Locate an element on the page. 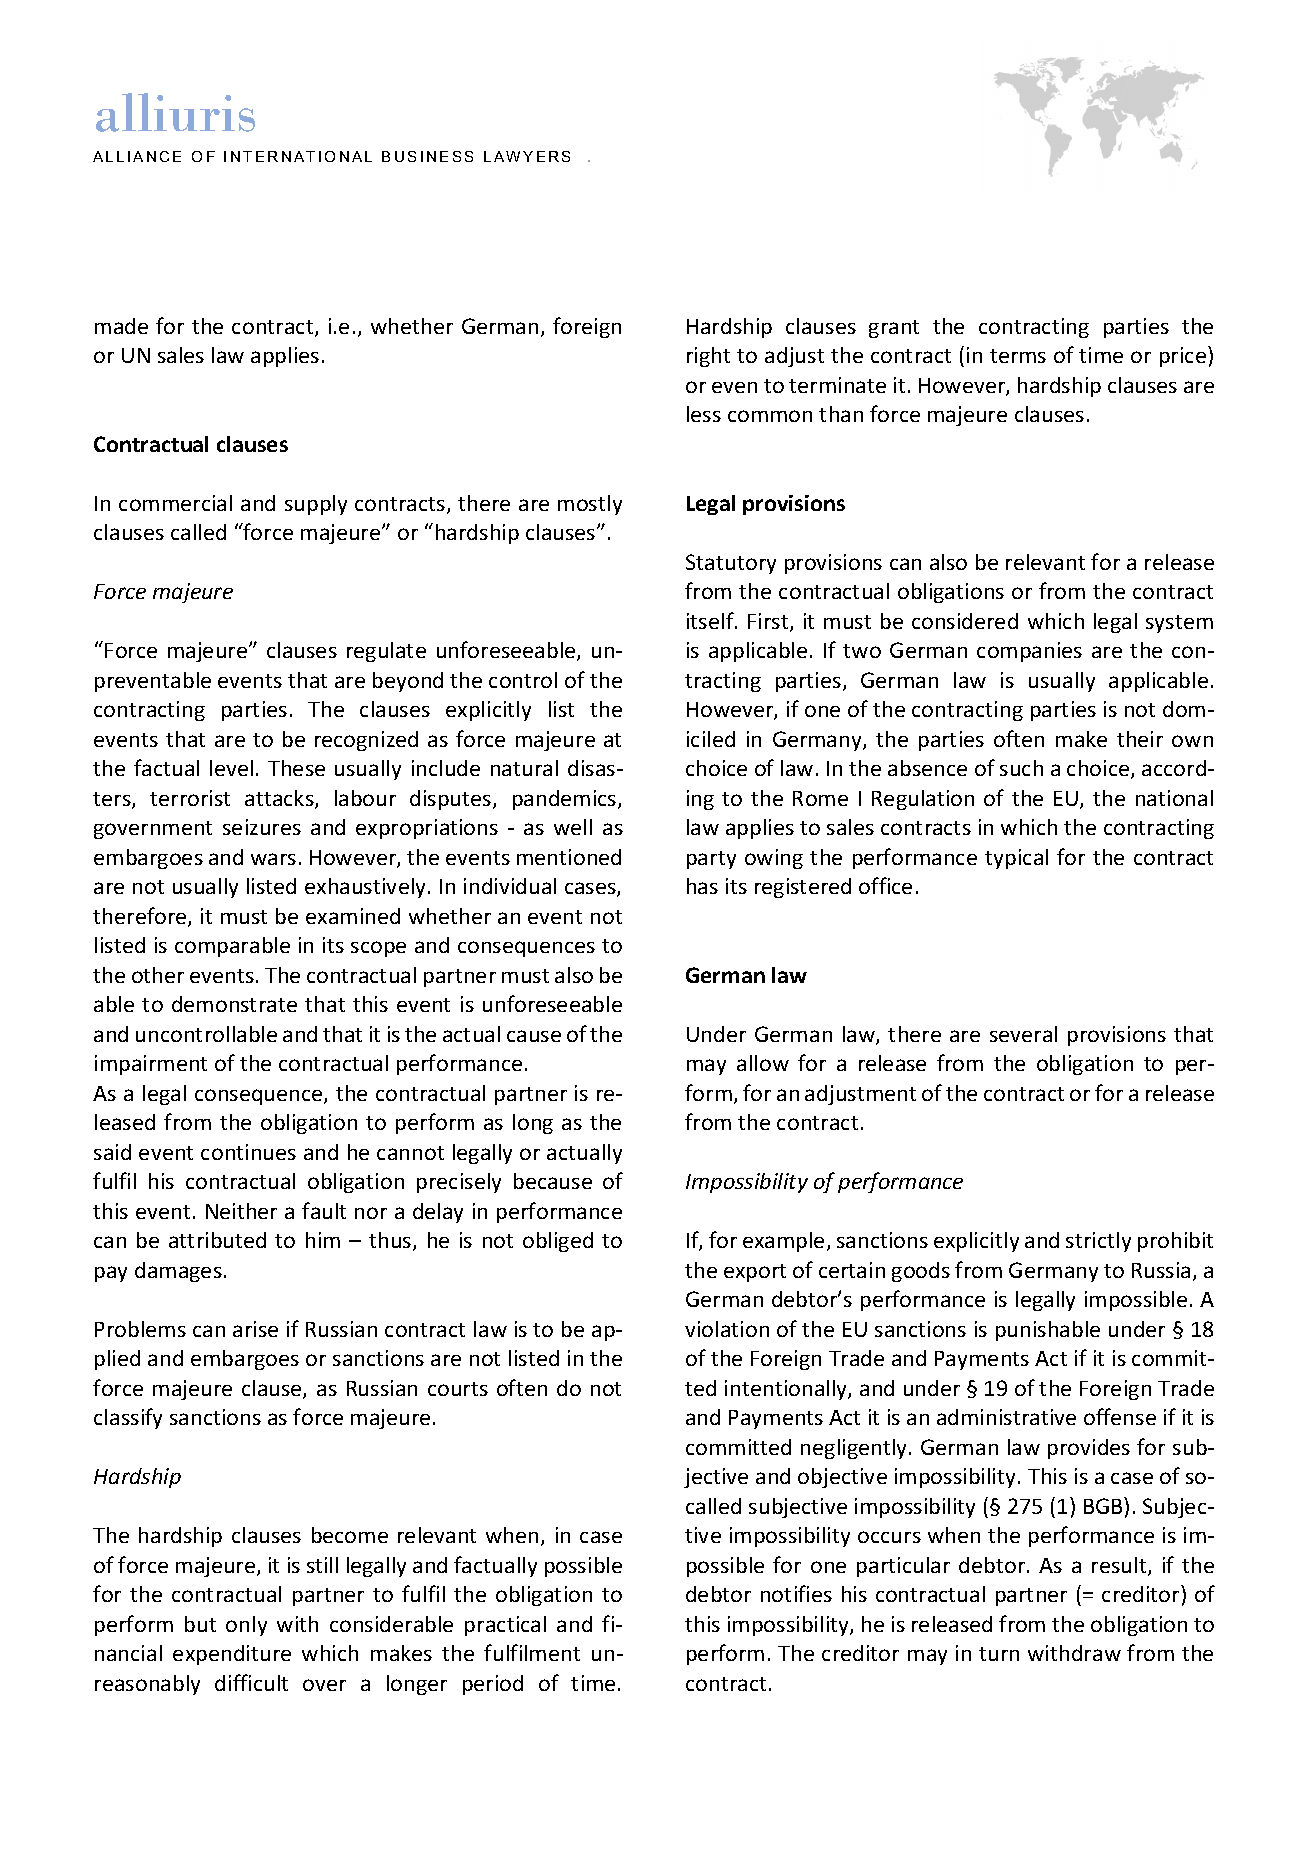  only is located at coordinates (246, 1626).
